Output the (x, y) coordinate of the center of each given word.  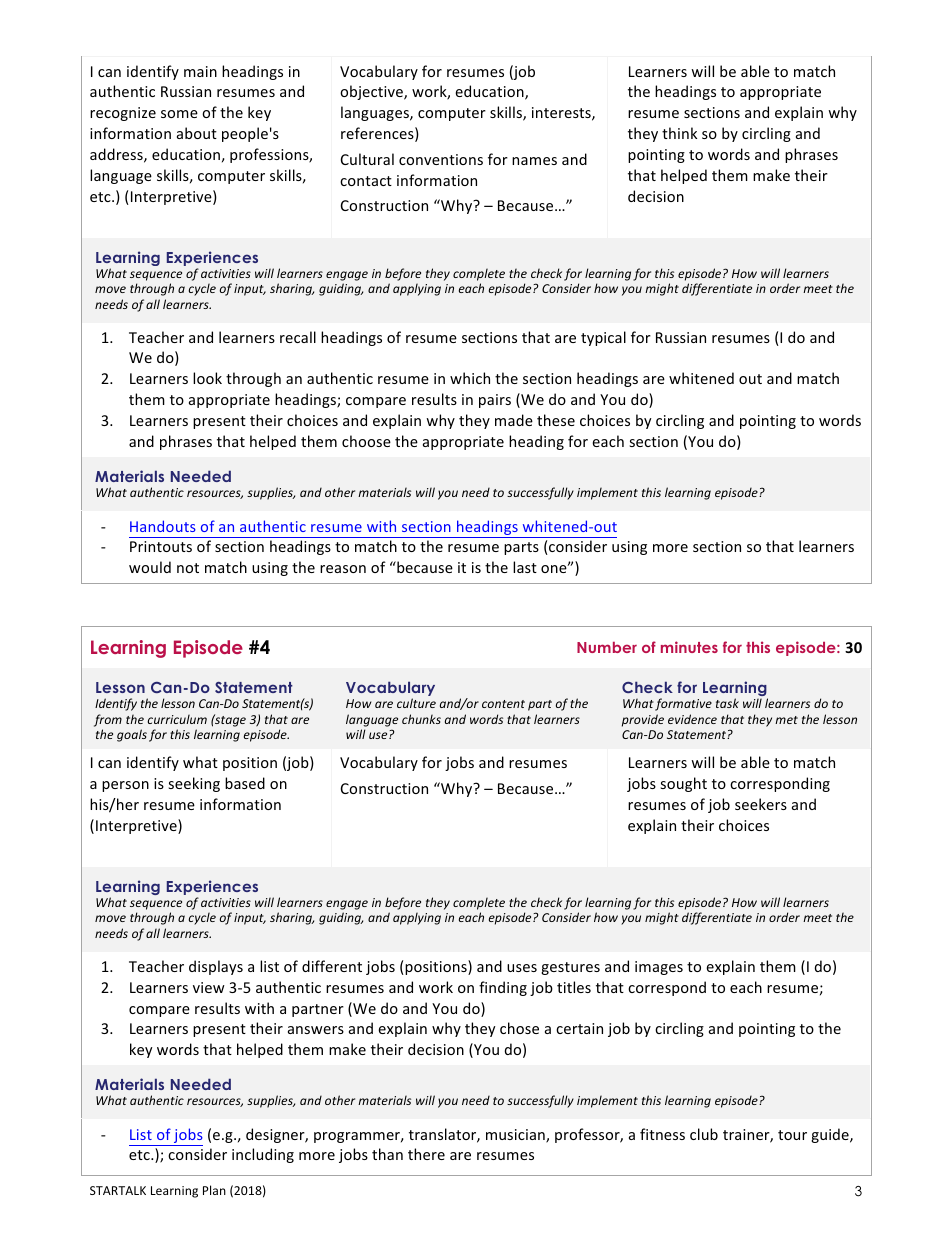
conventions (441, 159)
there (426, 1154)
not (188, 568)
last (525, 567)
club (704, 1134)
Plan (214, 1190)
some (179, 114)
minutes (689, 647)
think (679, 133)
